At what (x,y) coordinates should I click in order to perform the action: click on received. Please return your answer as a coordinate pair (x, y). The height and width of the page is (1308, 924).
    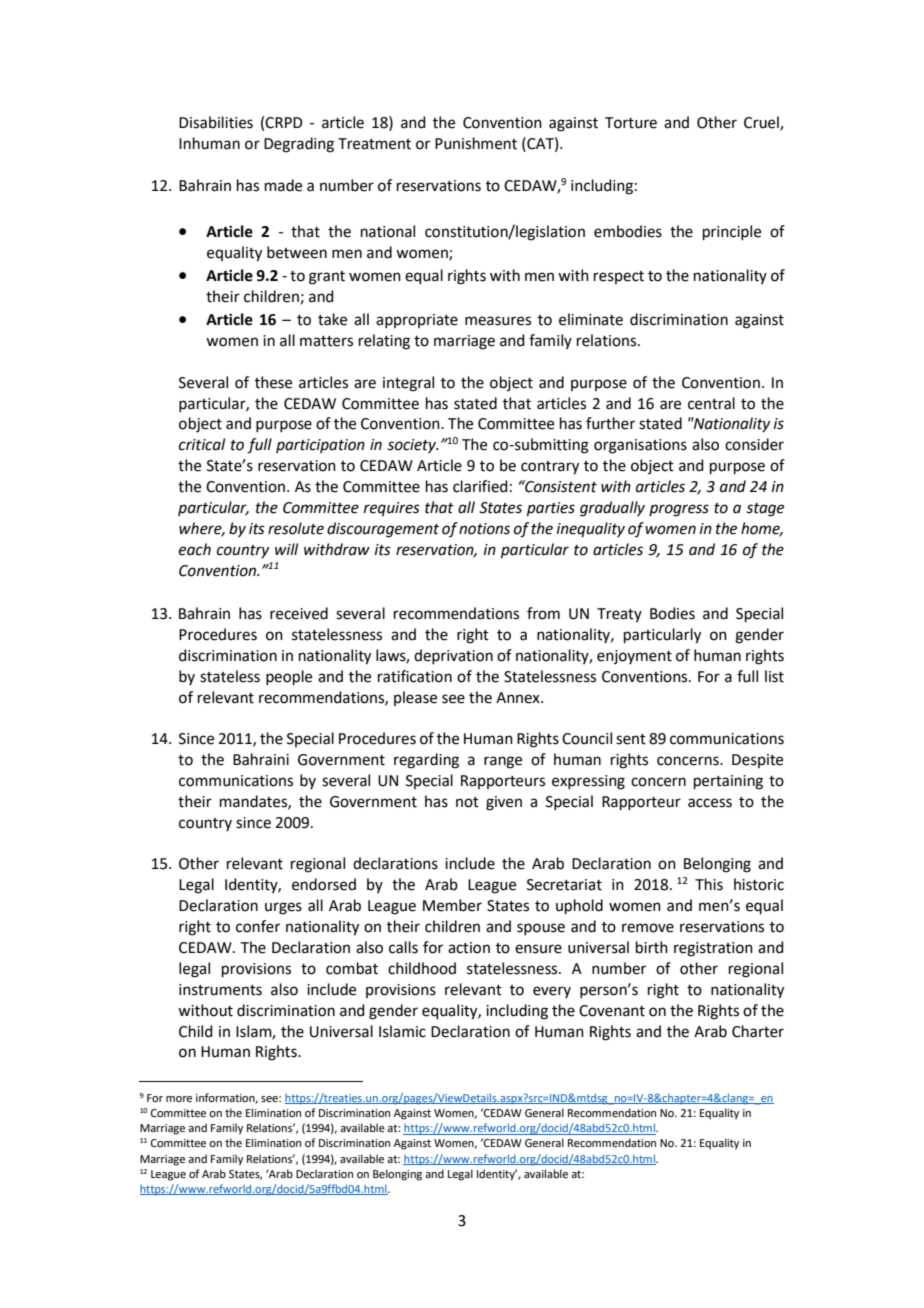
    Looking at the image, I should click on (299, 613).
